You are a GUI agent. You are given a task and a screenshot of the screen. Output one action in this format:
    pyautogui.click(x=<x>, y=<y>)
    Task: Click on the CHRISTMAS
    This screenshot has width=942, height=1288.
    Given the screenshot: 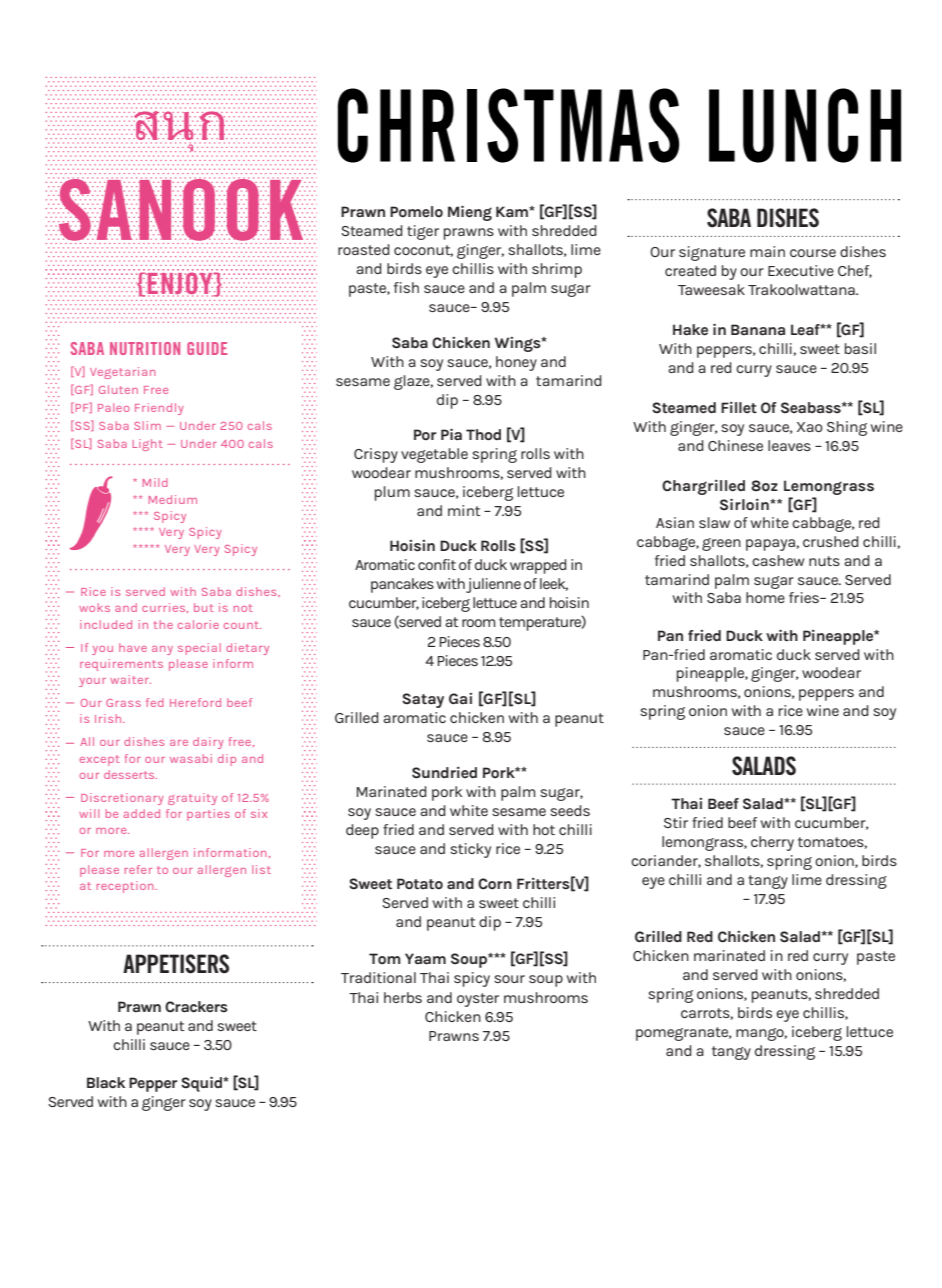 What is the action you would take?
    pyautogui.click(x=508, y=125)
